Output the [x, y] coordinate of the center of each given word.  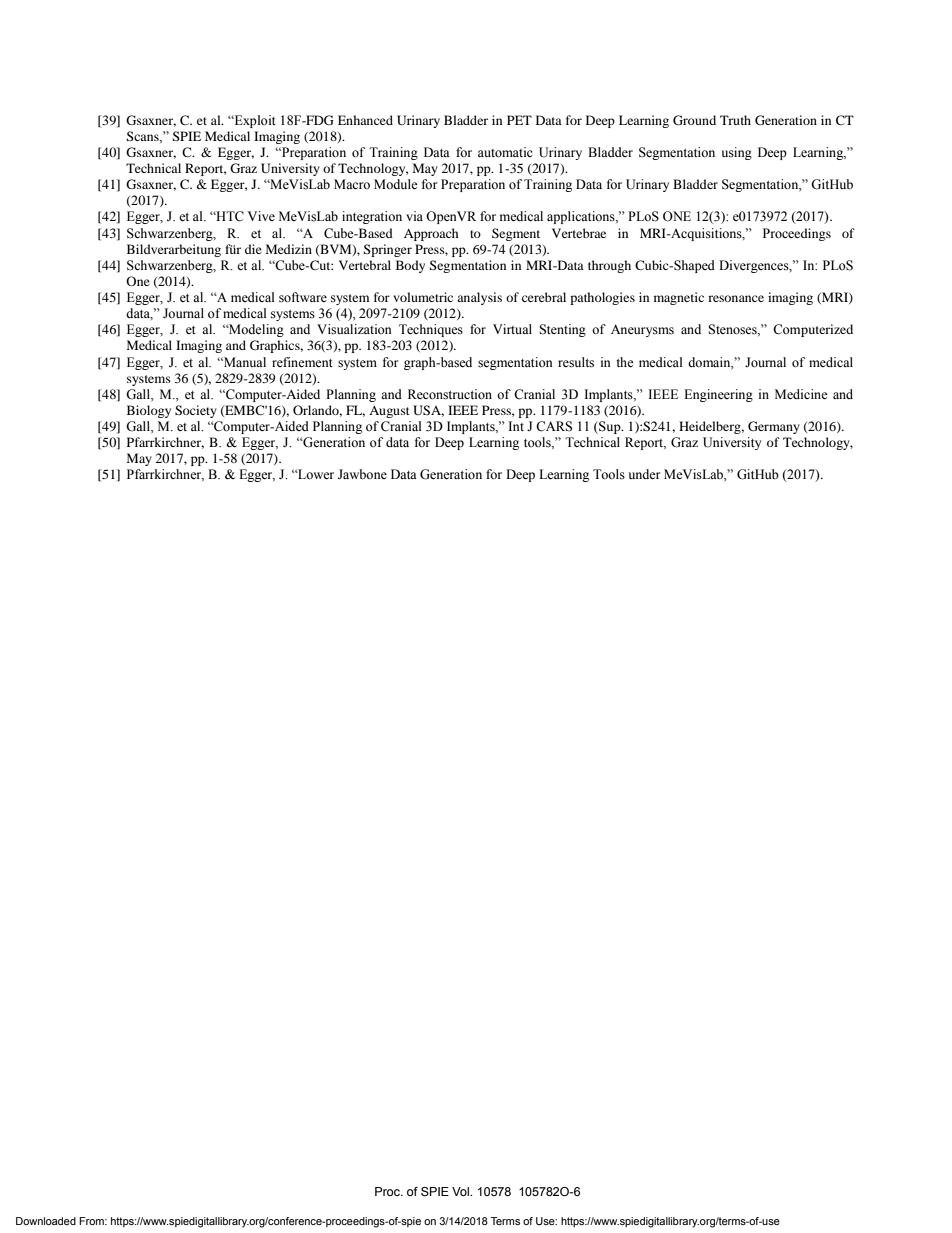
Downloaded [46, 1221]
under [644, 474]
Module [396, 184]
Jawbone [362, 474]
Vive [261, 216]
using [737, 153]
